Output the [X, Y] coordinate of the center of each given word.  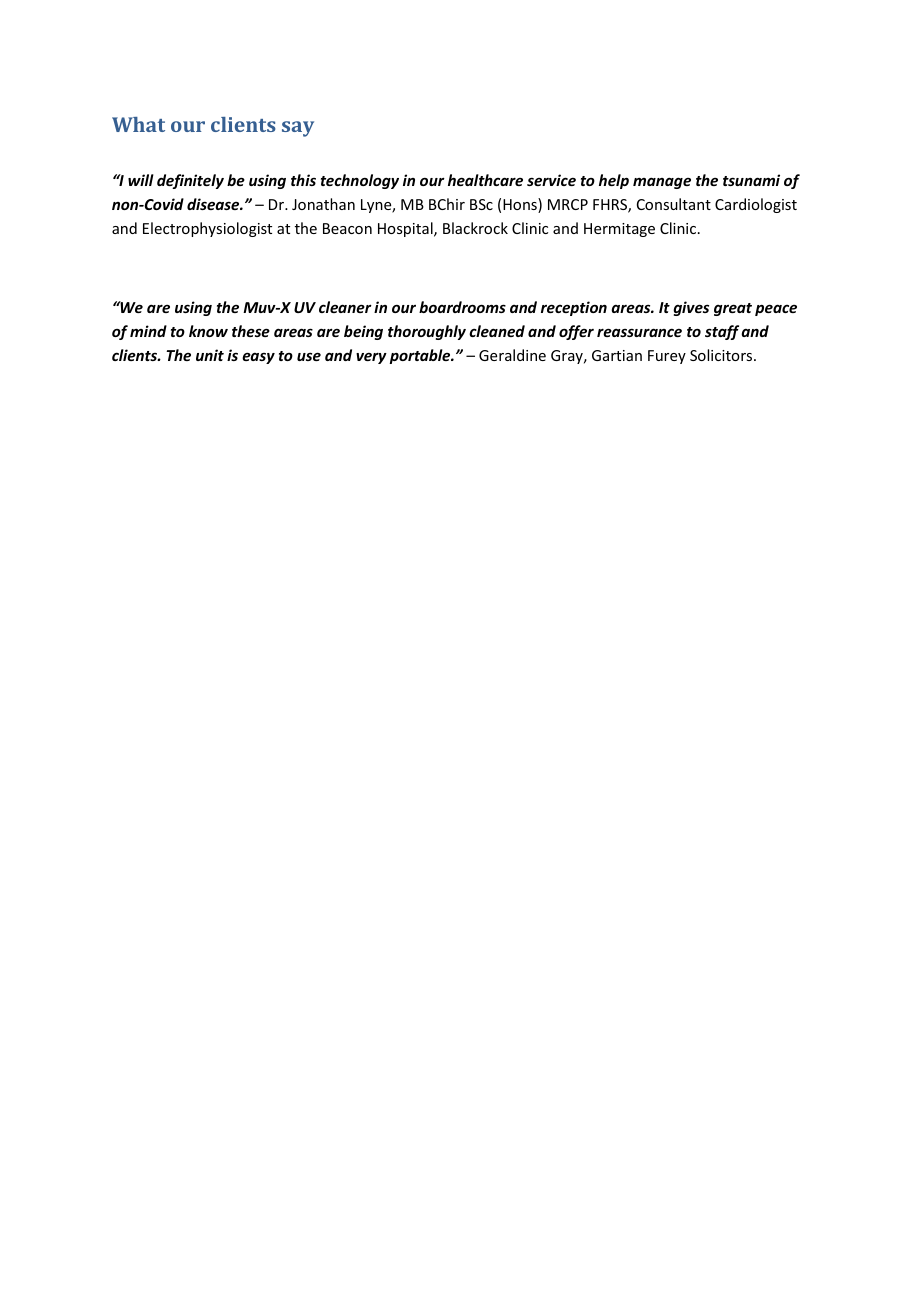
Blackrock [475, 228]
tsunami [751, 180]
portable [421, 356]
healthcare [485, 180]
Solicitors [722, 355]
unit [210, 355]
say [298, 129]
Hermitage [619, 230]
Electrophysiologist [207, 229]
